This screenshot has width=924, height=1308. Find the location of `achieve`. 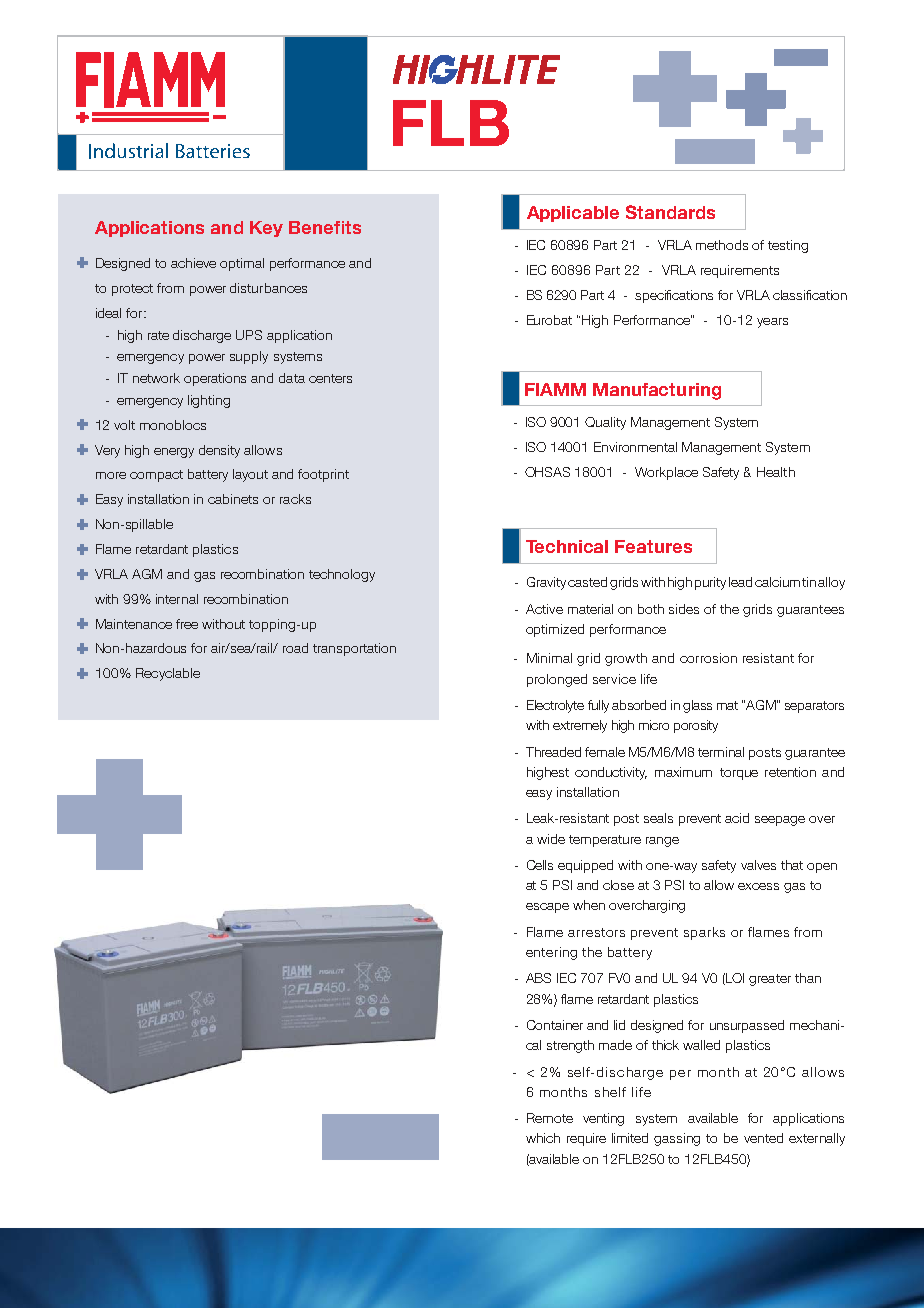

achieve is located at coordinates (193, 263).
